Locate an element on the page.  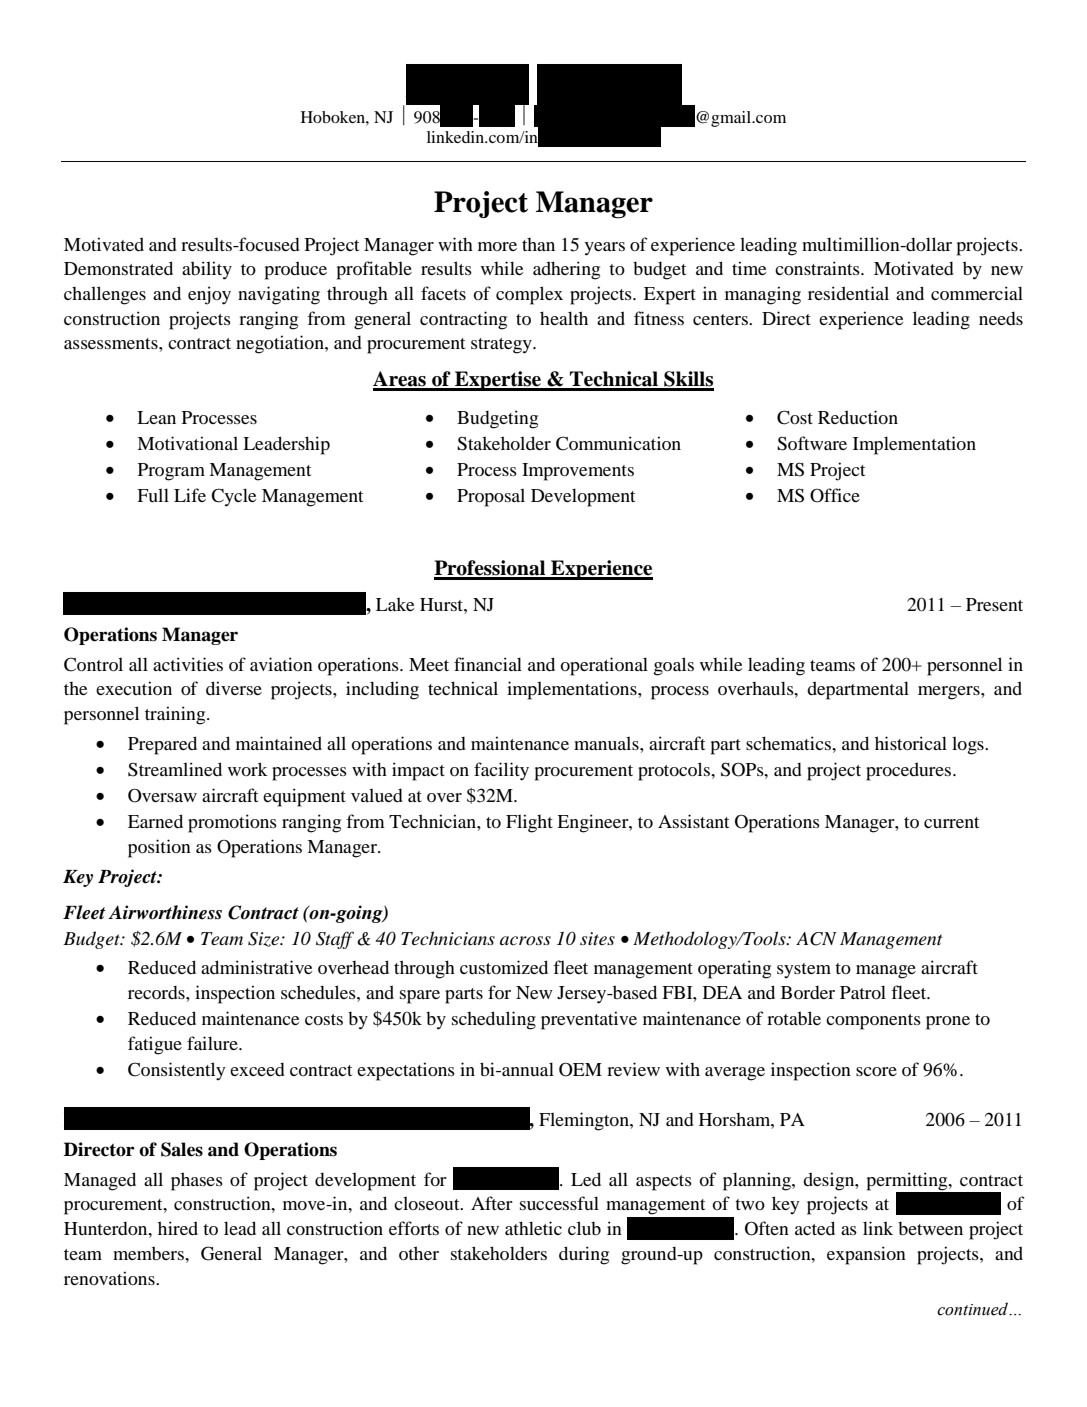
procedures is located at coordinates (908, 771).
